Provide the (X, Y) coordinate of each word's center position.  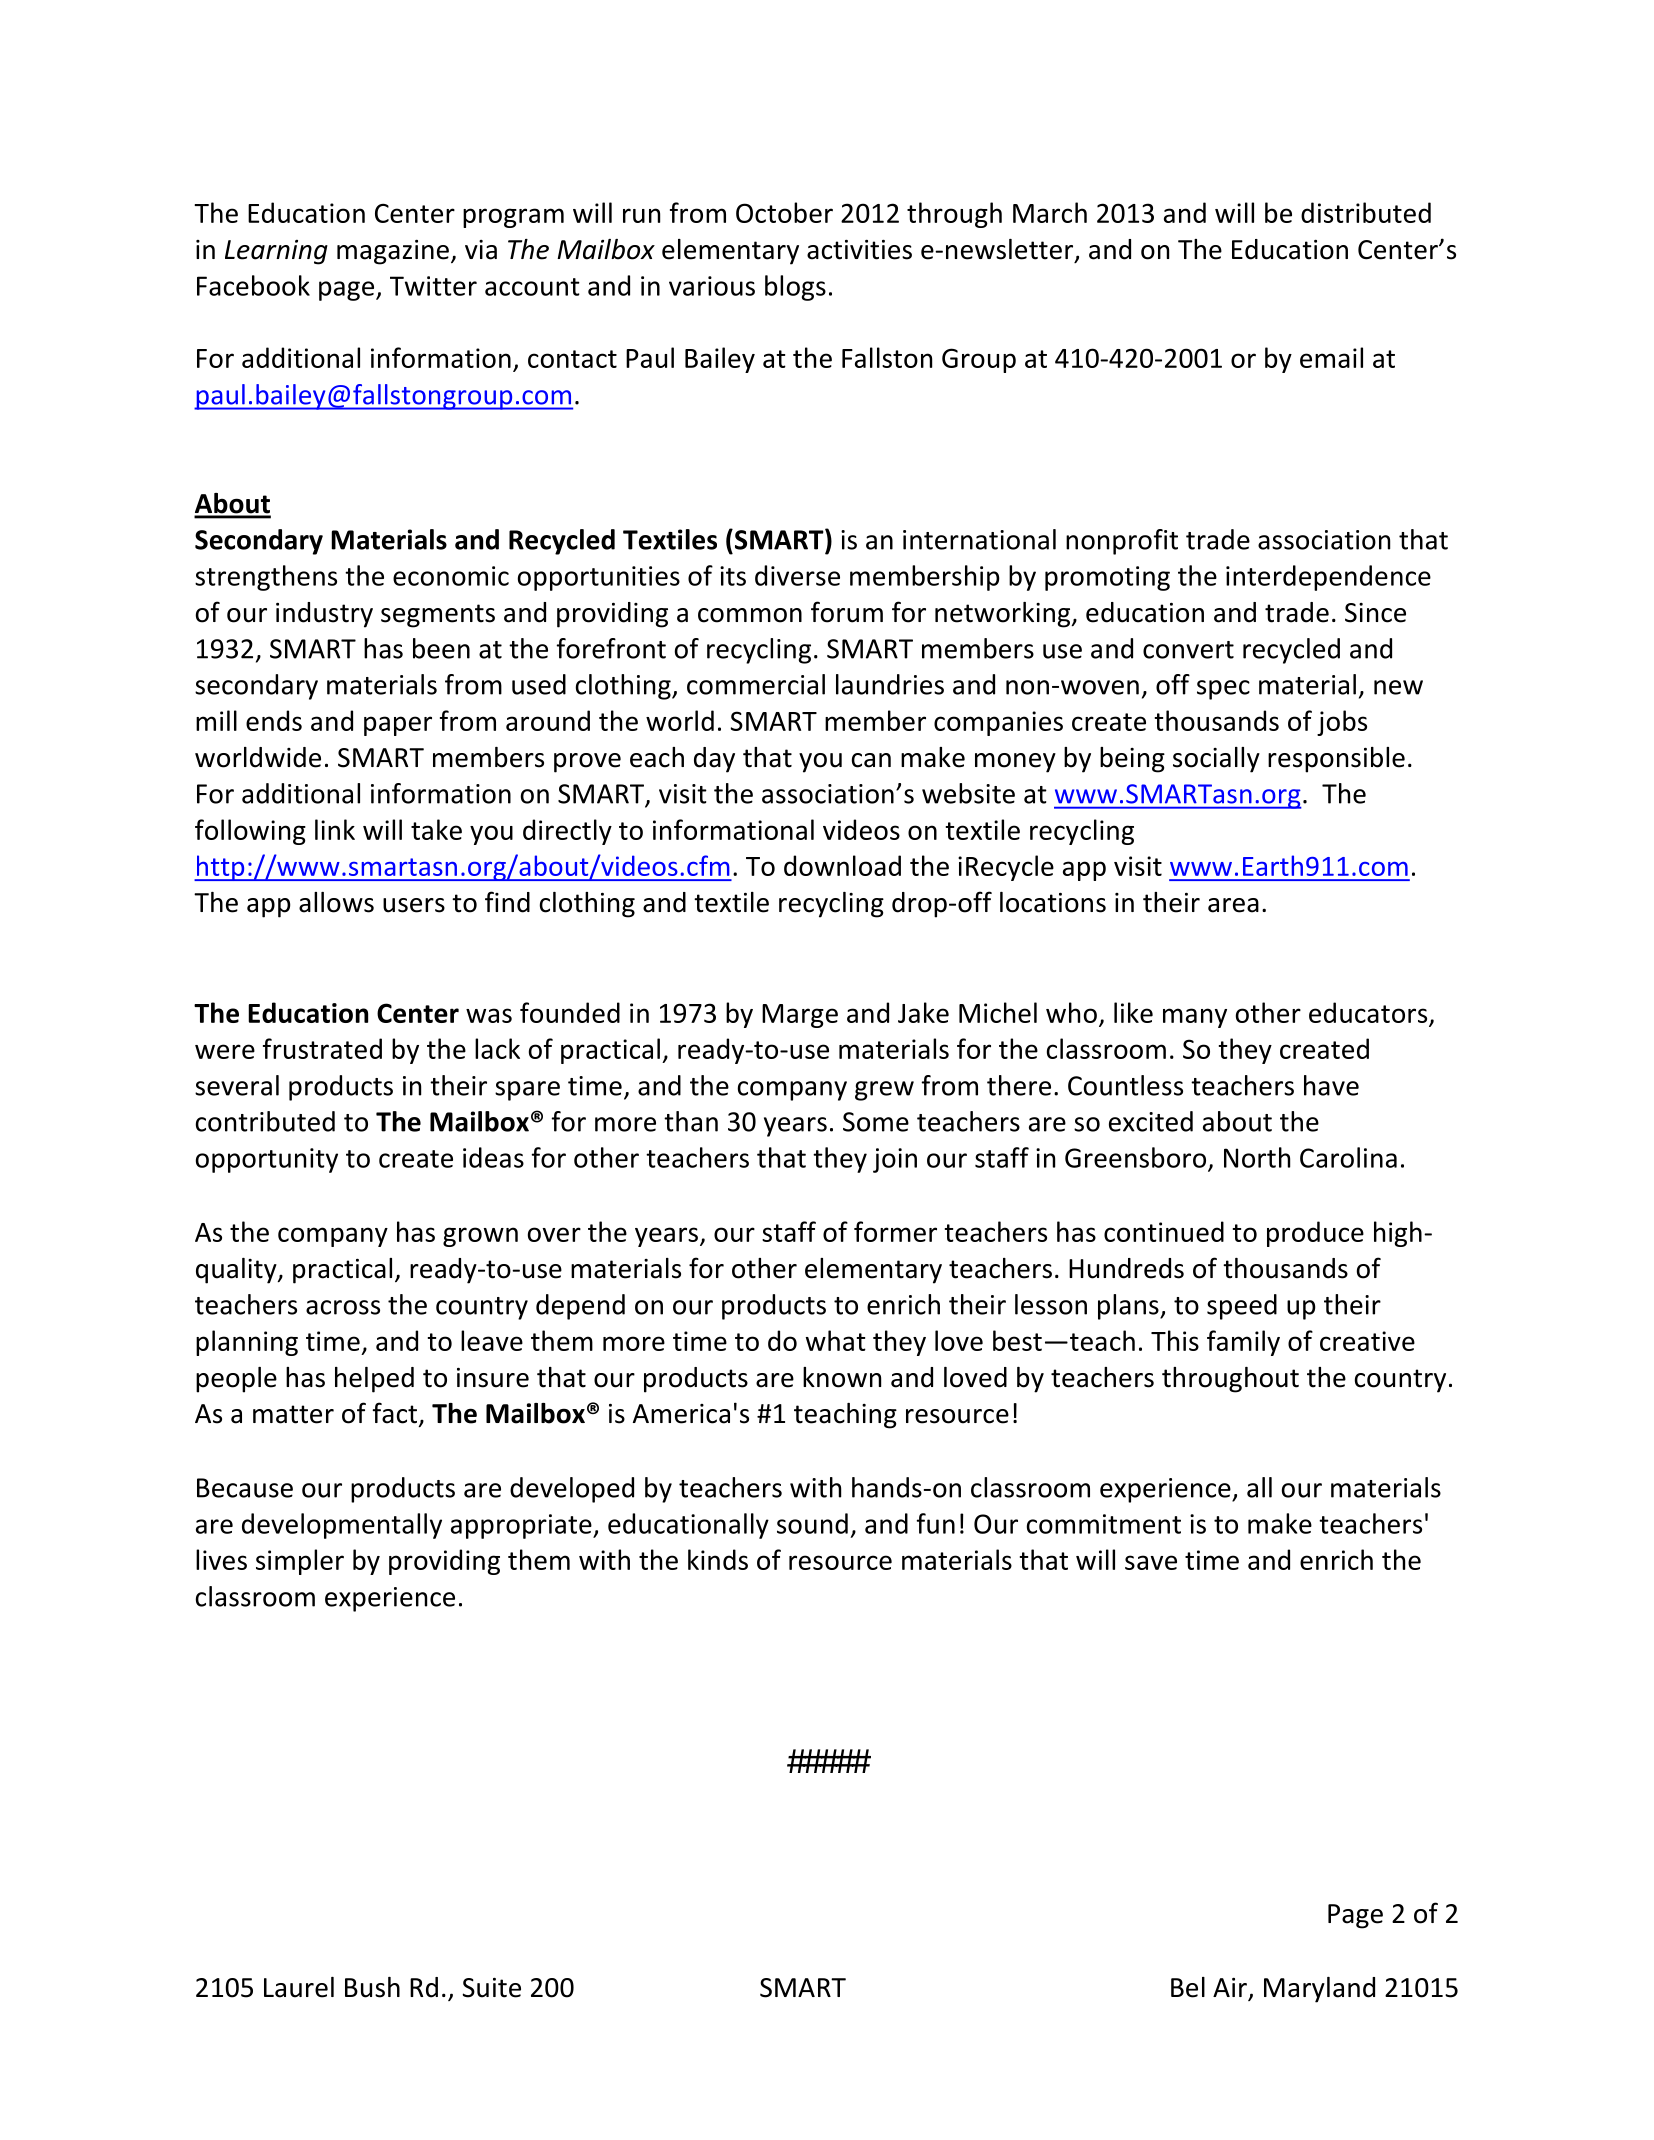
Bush (372, 1987)
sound (812, 1523)
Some (876, 1122)
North (1257, 1157)
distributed (1366, 212)
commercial (756, 684)
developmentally (342, 1526)
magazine (393, 252)
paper (398, 726)
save (1151, 1562)
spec (1223, 690)
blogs (795, 288)
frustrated (322, 1048)
